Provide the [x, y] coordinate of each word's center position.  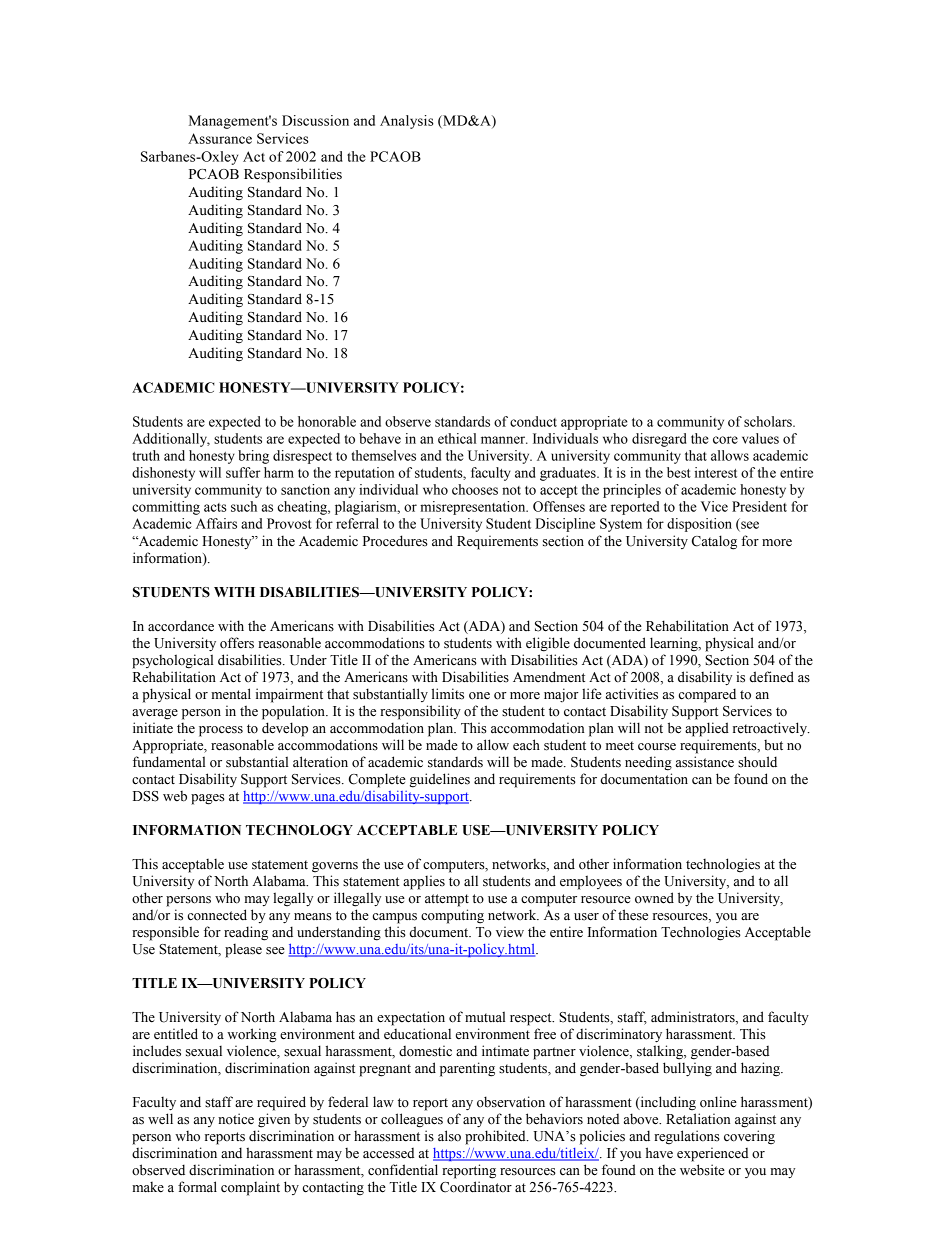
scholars [769, 421]
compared [707, 695]
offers [237, 643]
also [449, 1136]
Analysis [407, 122]
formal [197, 1187]
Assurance [220, 138]
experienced [712, 1154]
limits [448, 694]
